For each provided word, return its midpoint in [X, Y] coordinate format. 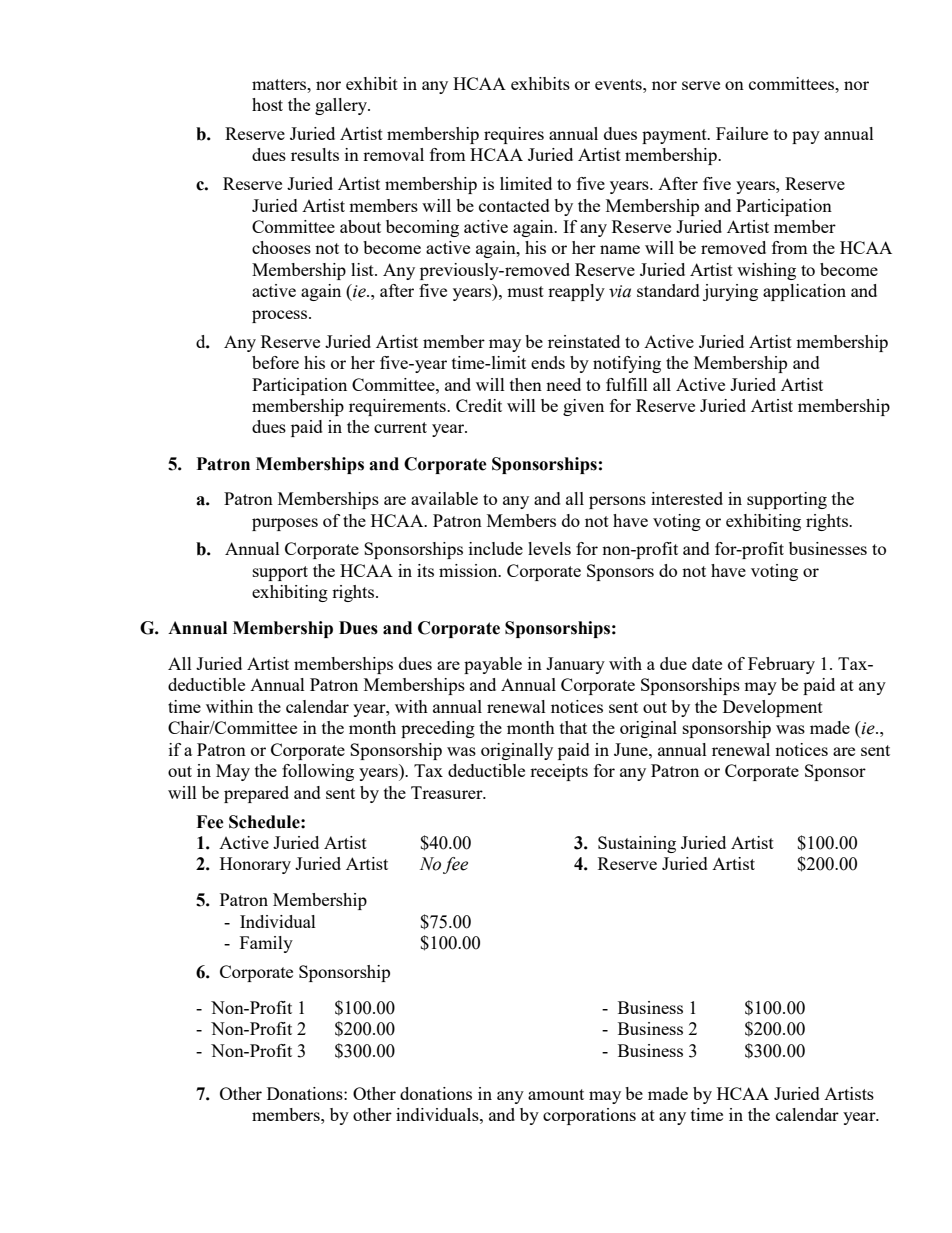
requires [514, 135]
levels [549, 548]
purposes [285, 524]
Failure [742, 133]
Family [266, 944]
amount [556, 1094]
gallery [342, 106]
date [707, 663]
